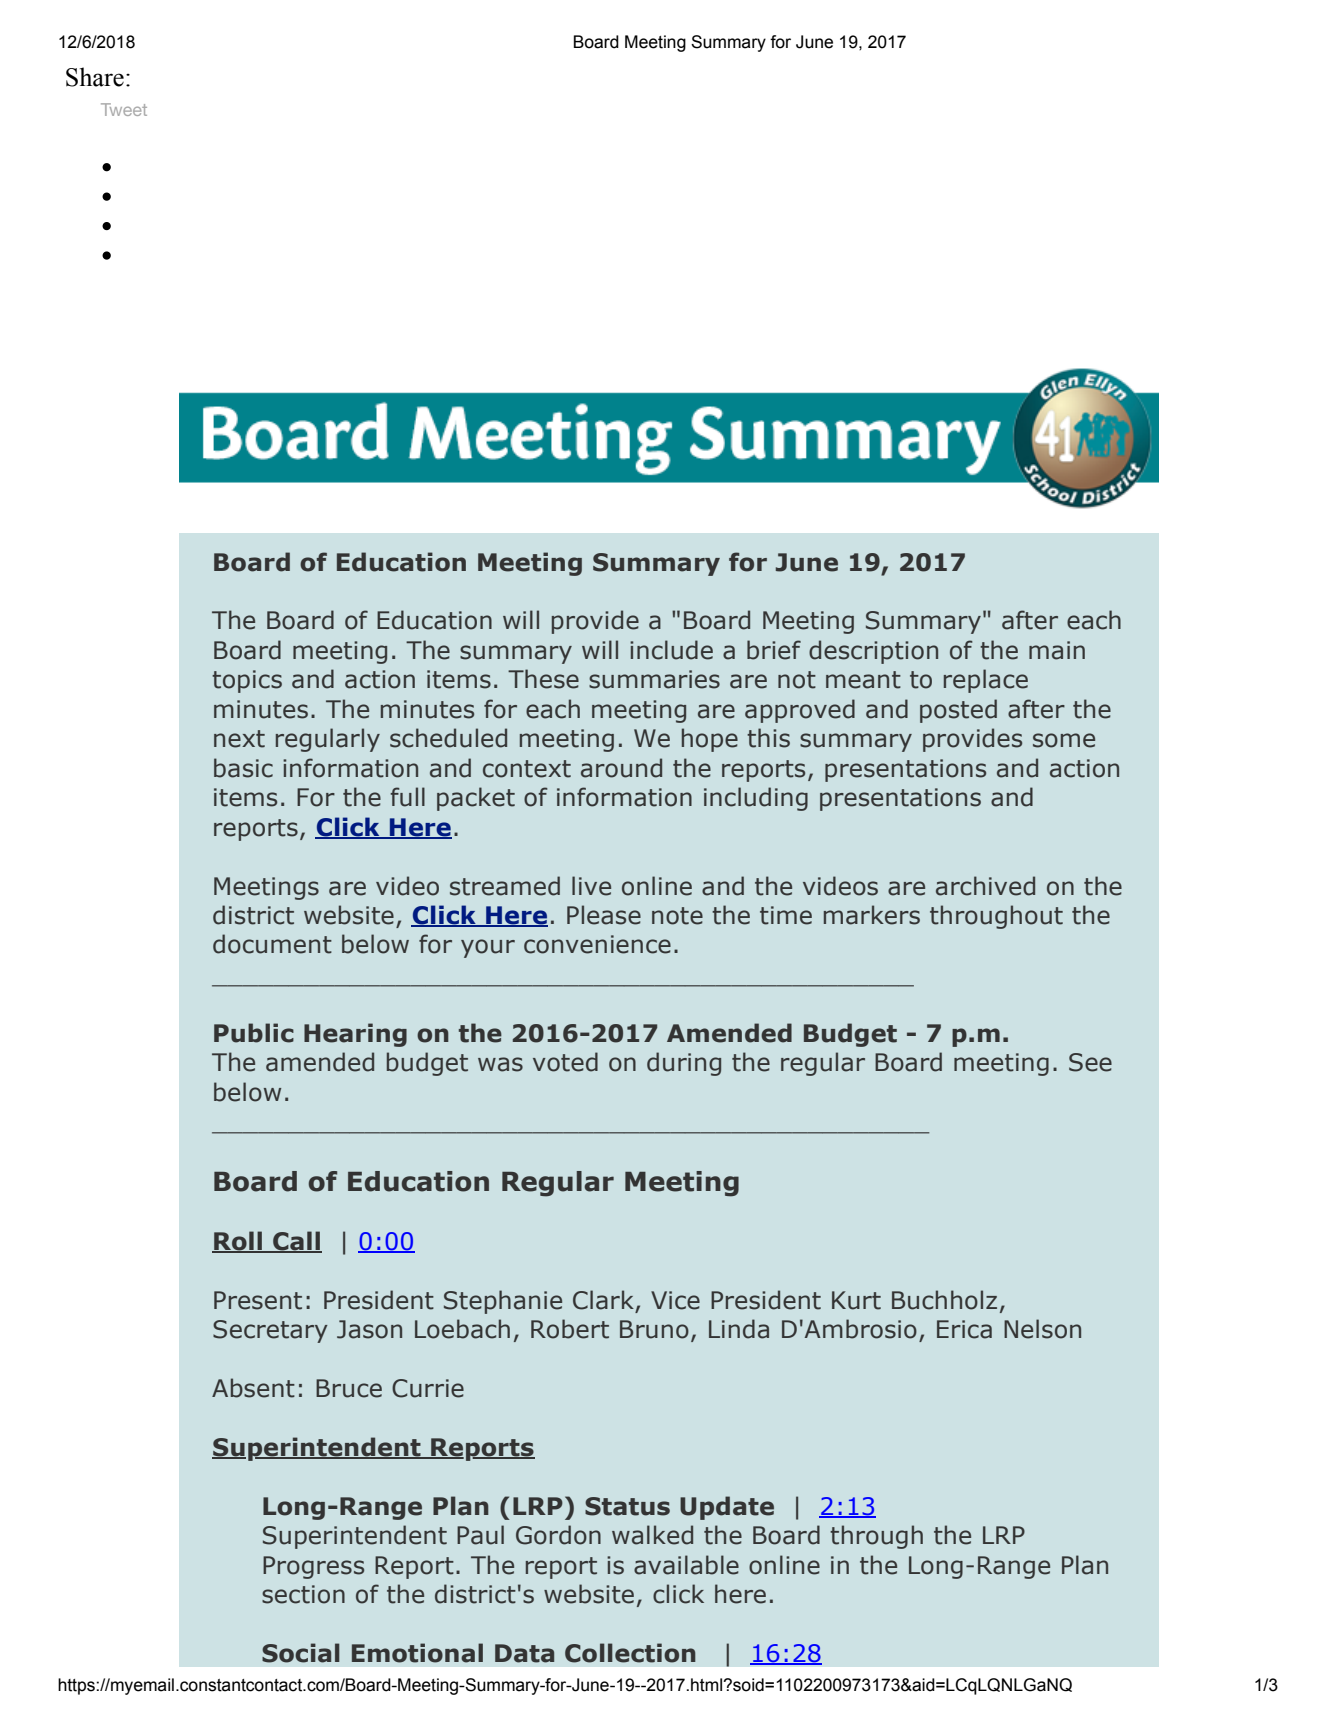  I want to click on archived, so click(985, 886).
